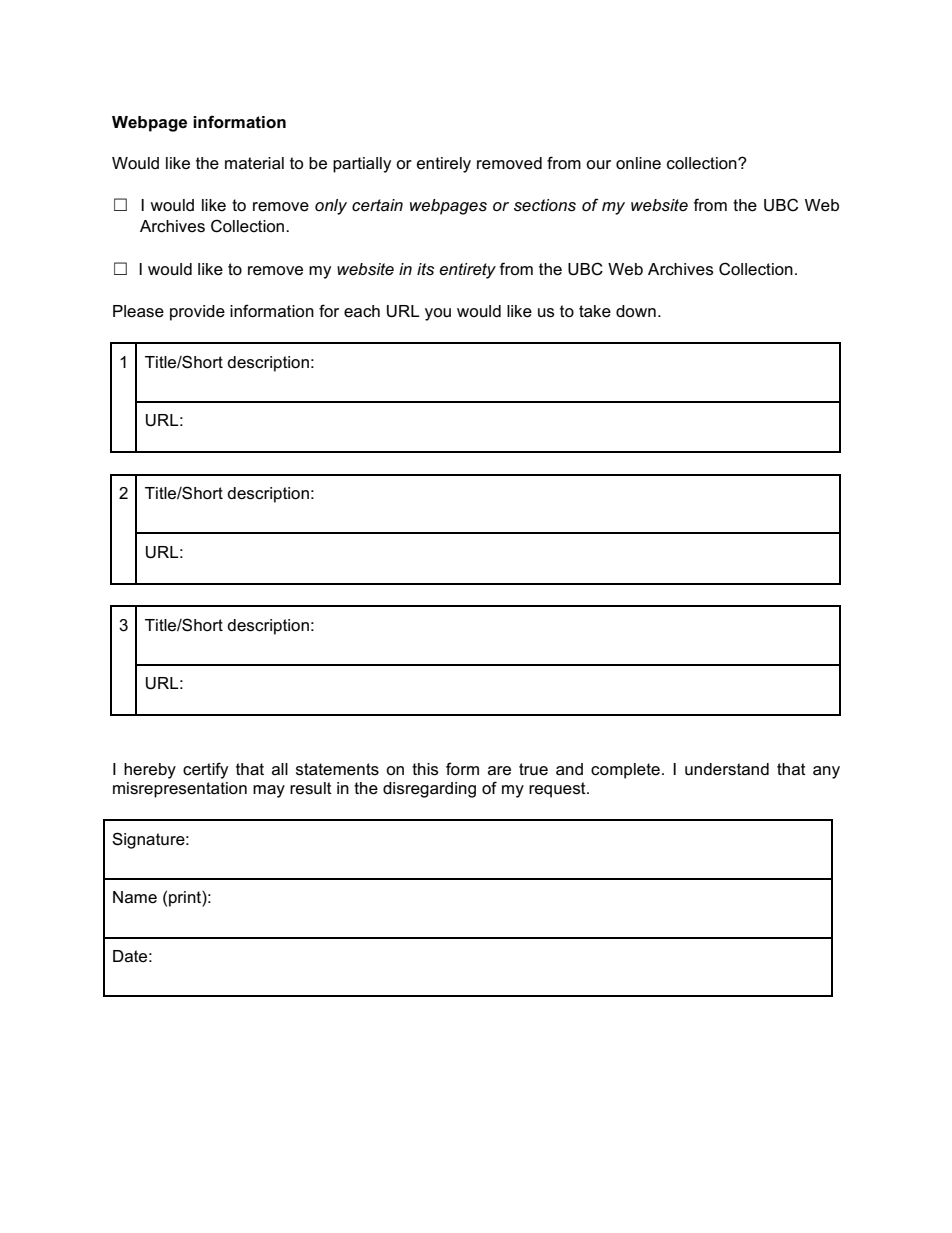  Describe the element at coordinates (254, 163) in the image. I see `material` at that location.
